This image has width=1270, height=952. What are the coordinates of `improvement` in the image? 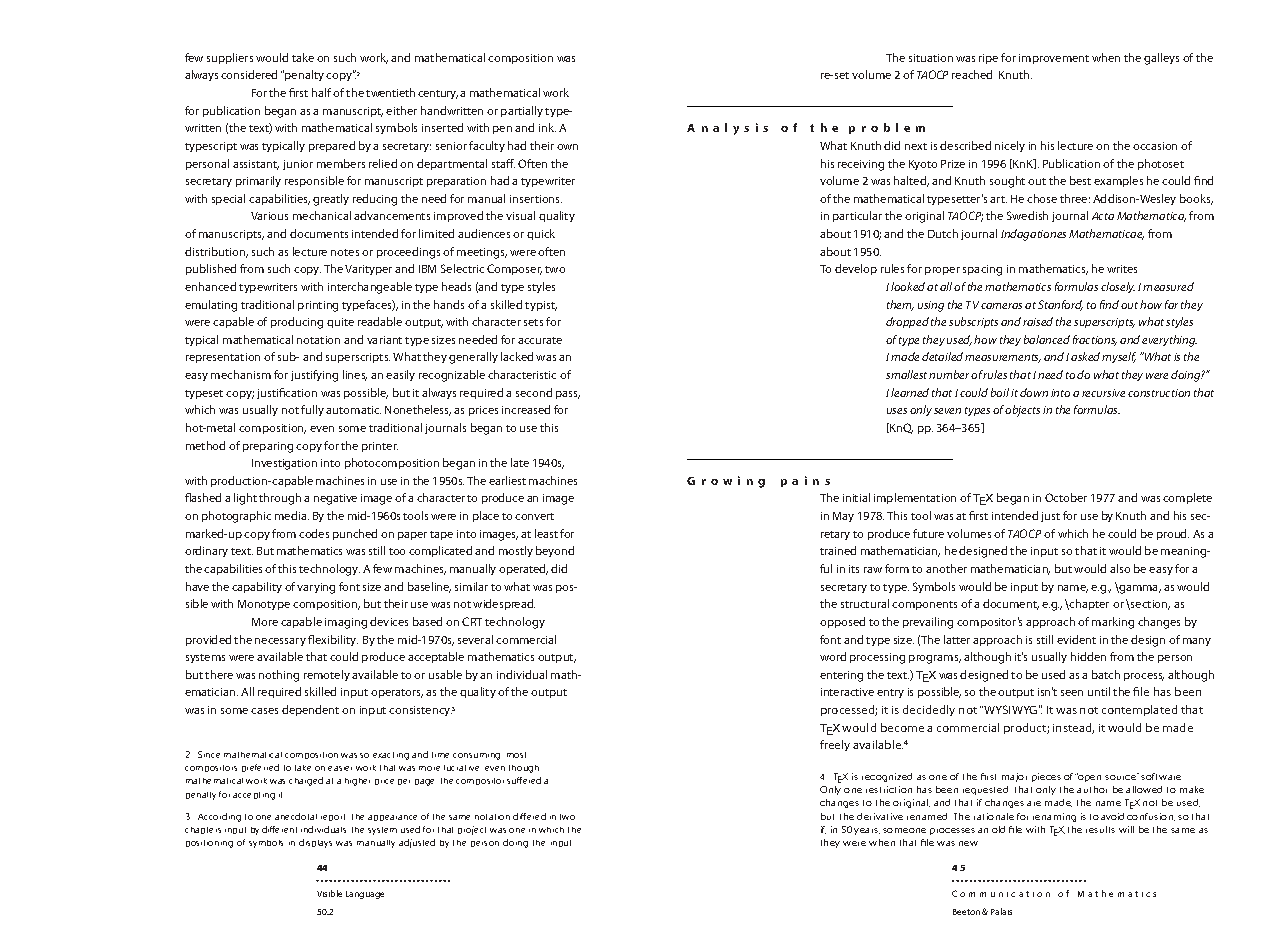 It's located at (1054, 59).
